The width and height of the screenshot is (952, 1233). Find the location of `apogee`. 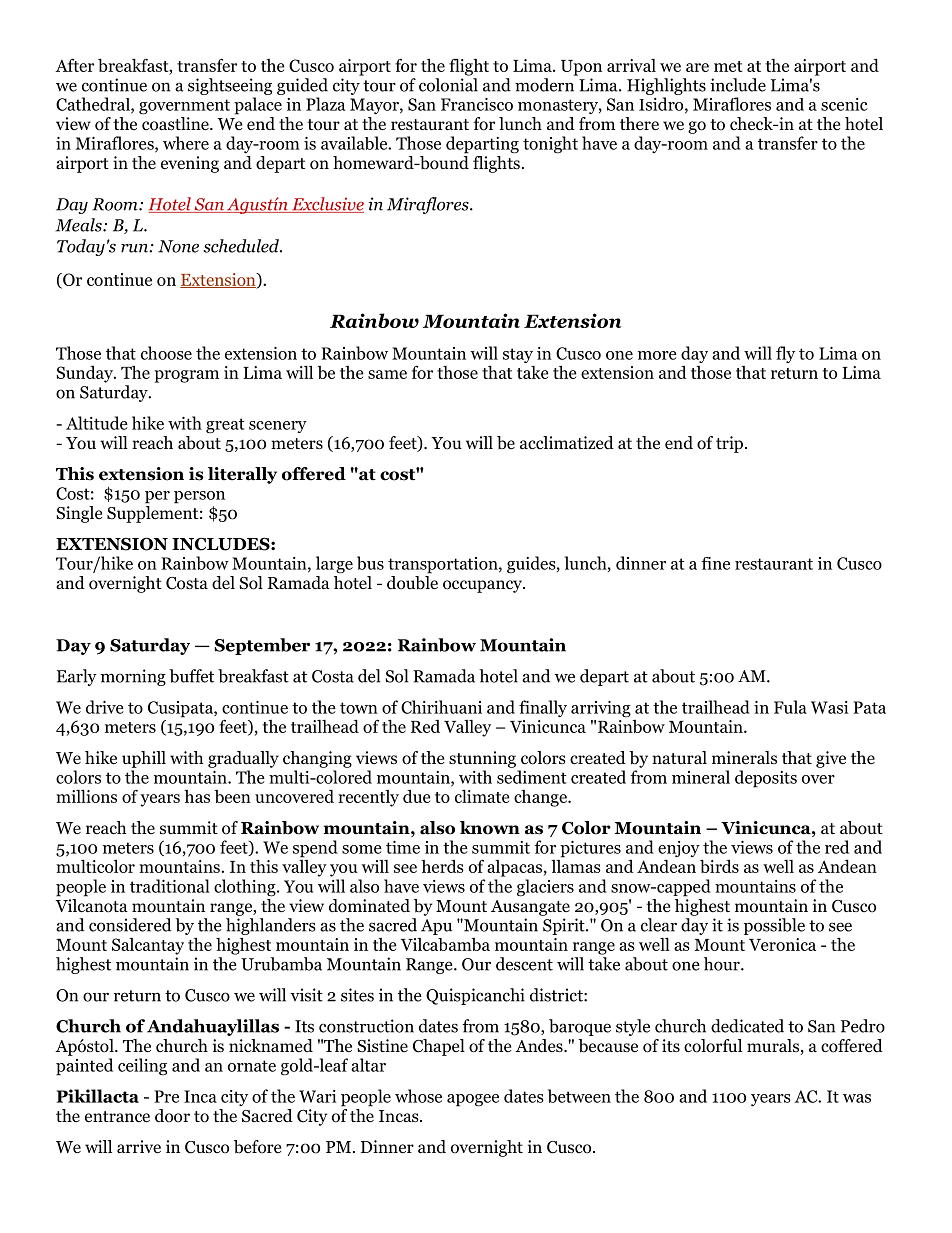

apogee is located at coordinates (473, 1100).
